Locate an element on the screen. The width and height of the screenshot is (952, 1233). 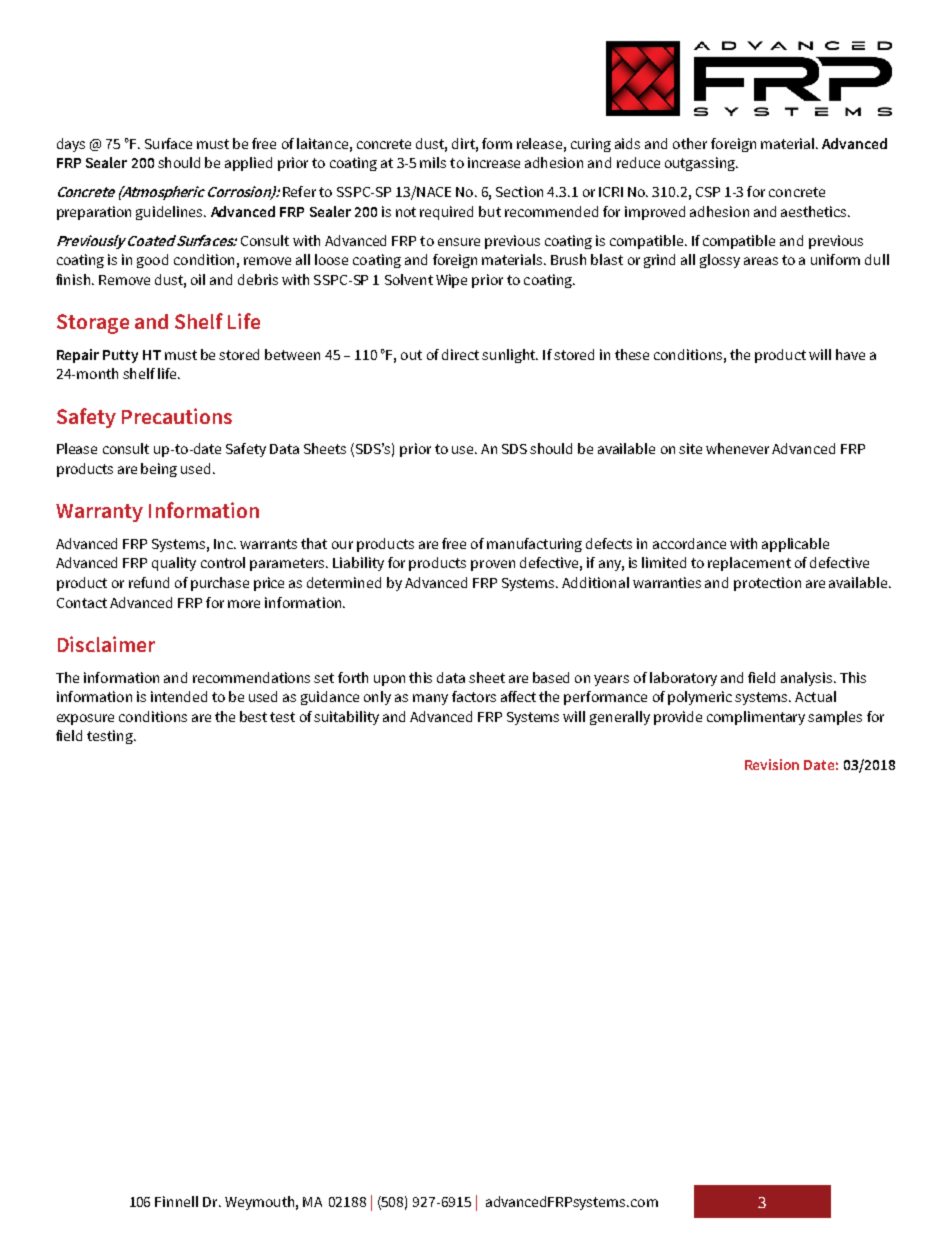
whenever is located at coordinates (737, 448).
